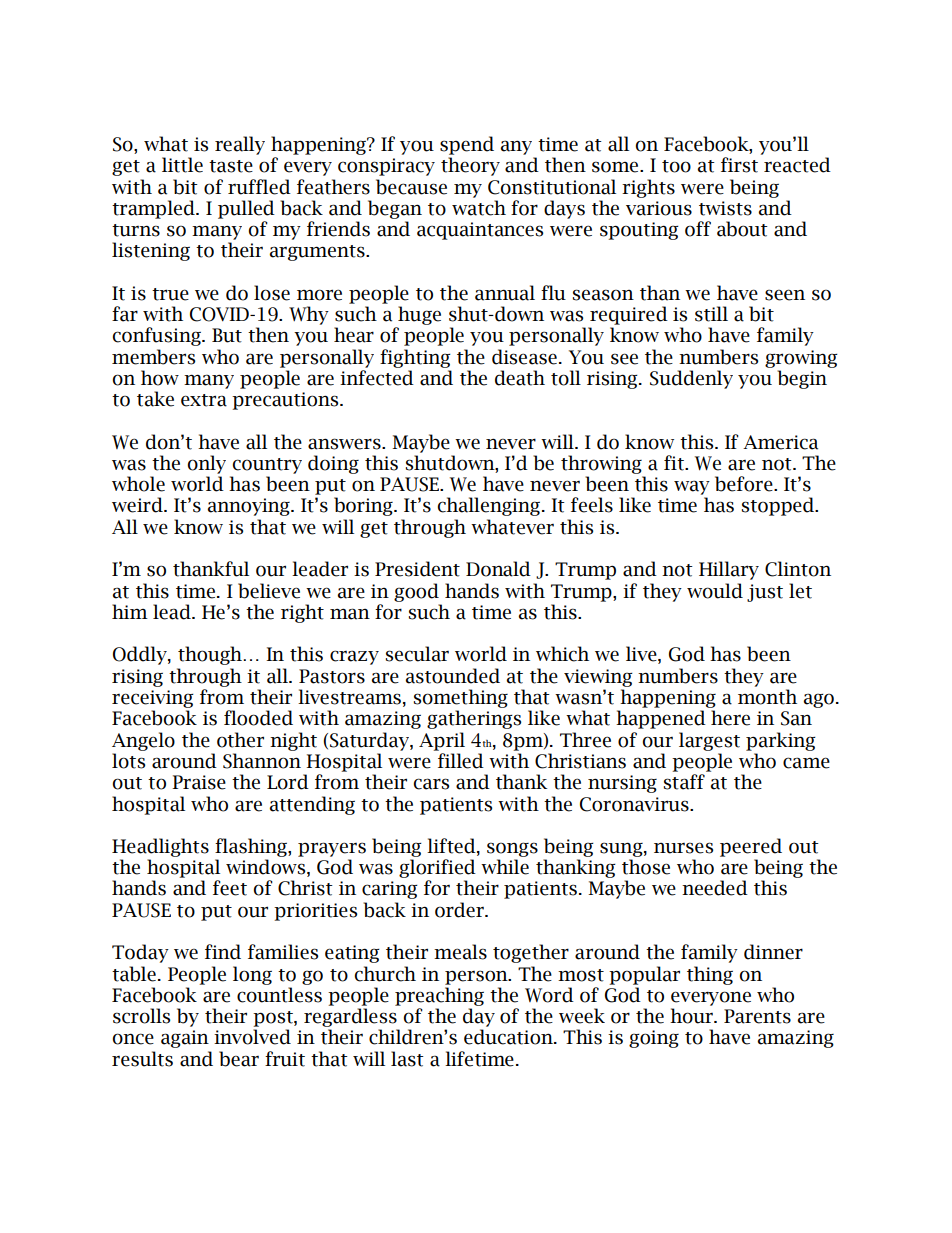 This screenshot has height=1233, width=952. I want to click on songs, so click(512, 849).
